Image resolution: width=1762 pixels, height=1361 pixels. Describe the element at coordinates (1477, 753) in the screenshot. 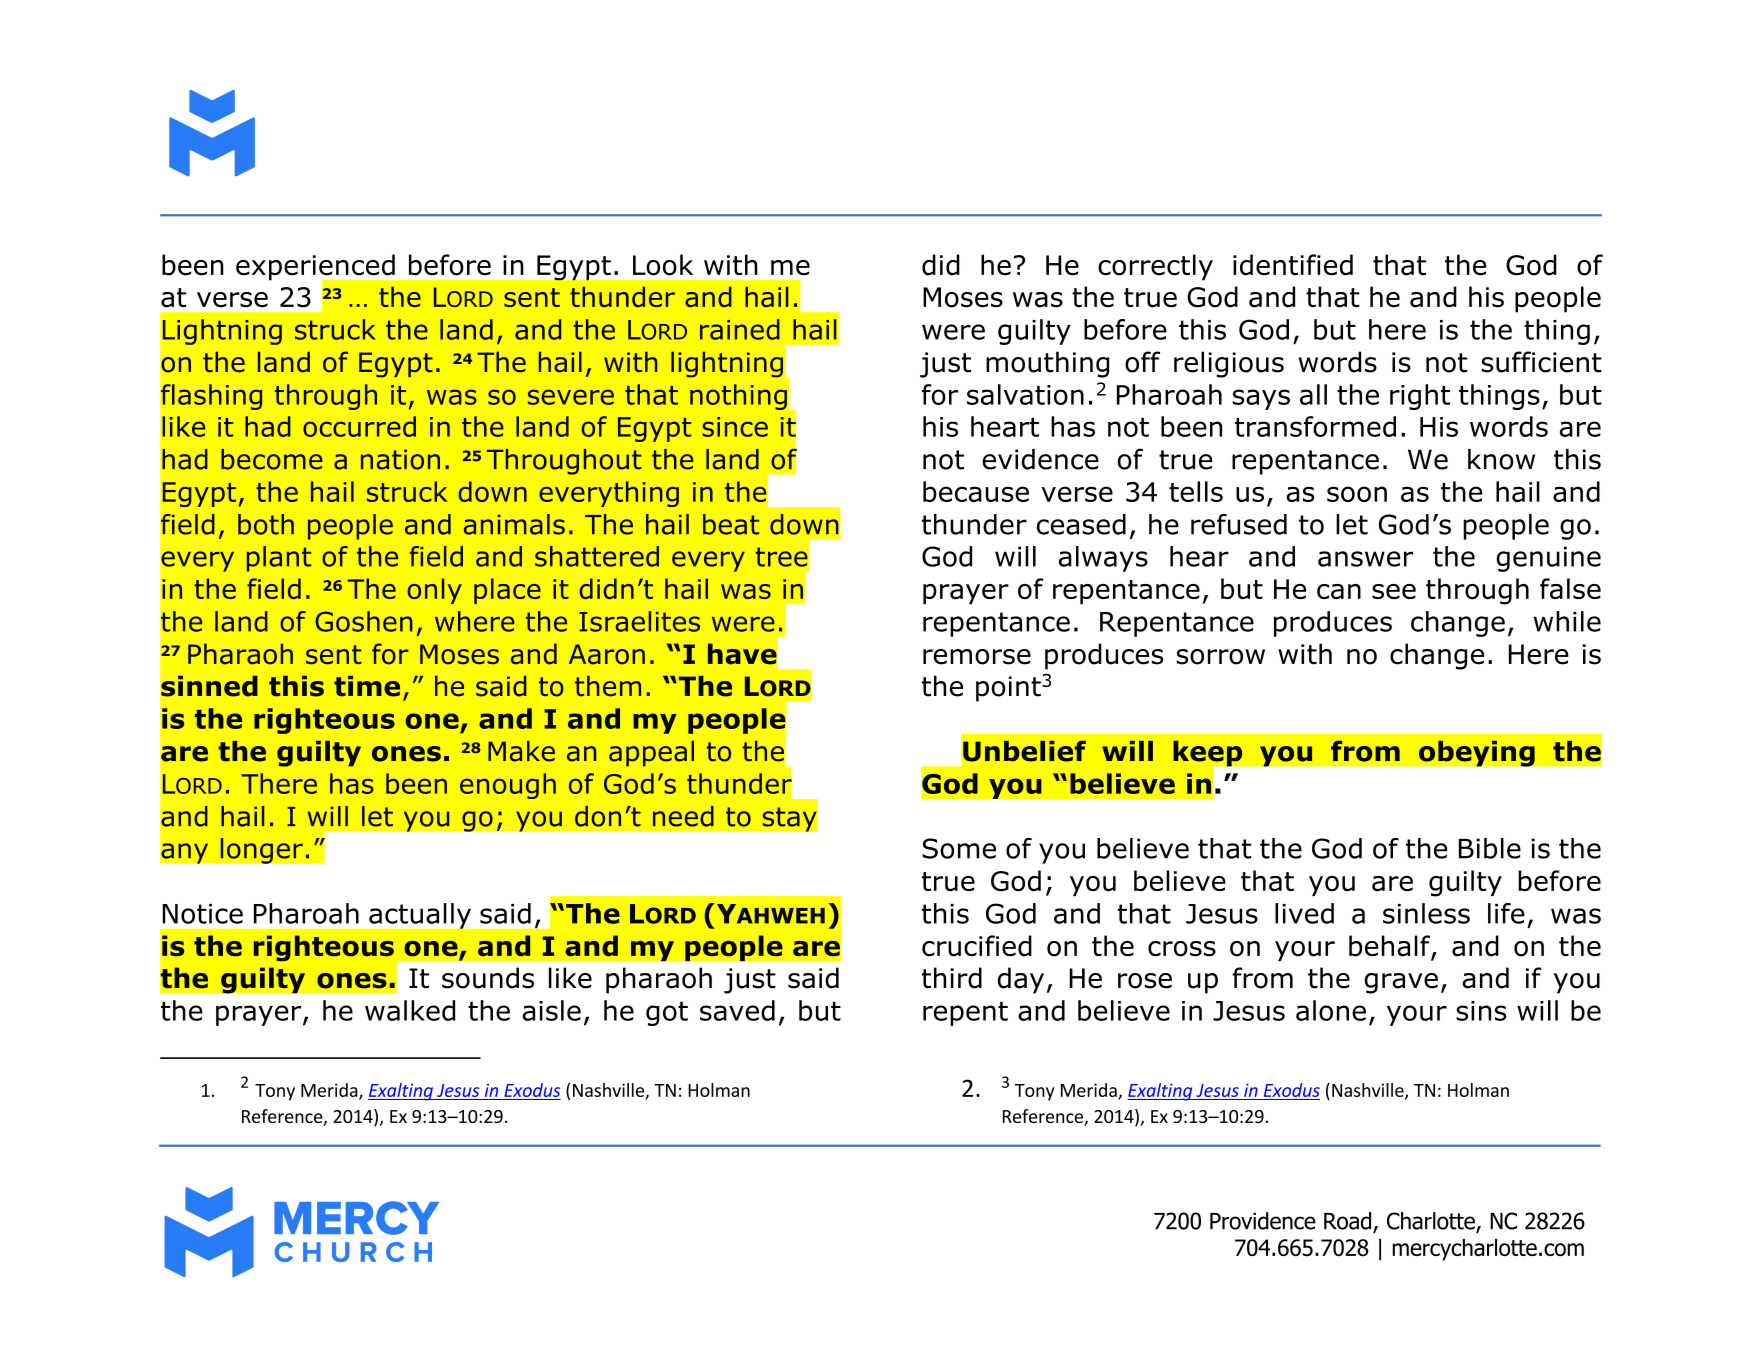

I see `obeying` at that location.
